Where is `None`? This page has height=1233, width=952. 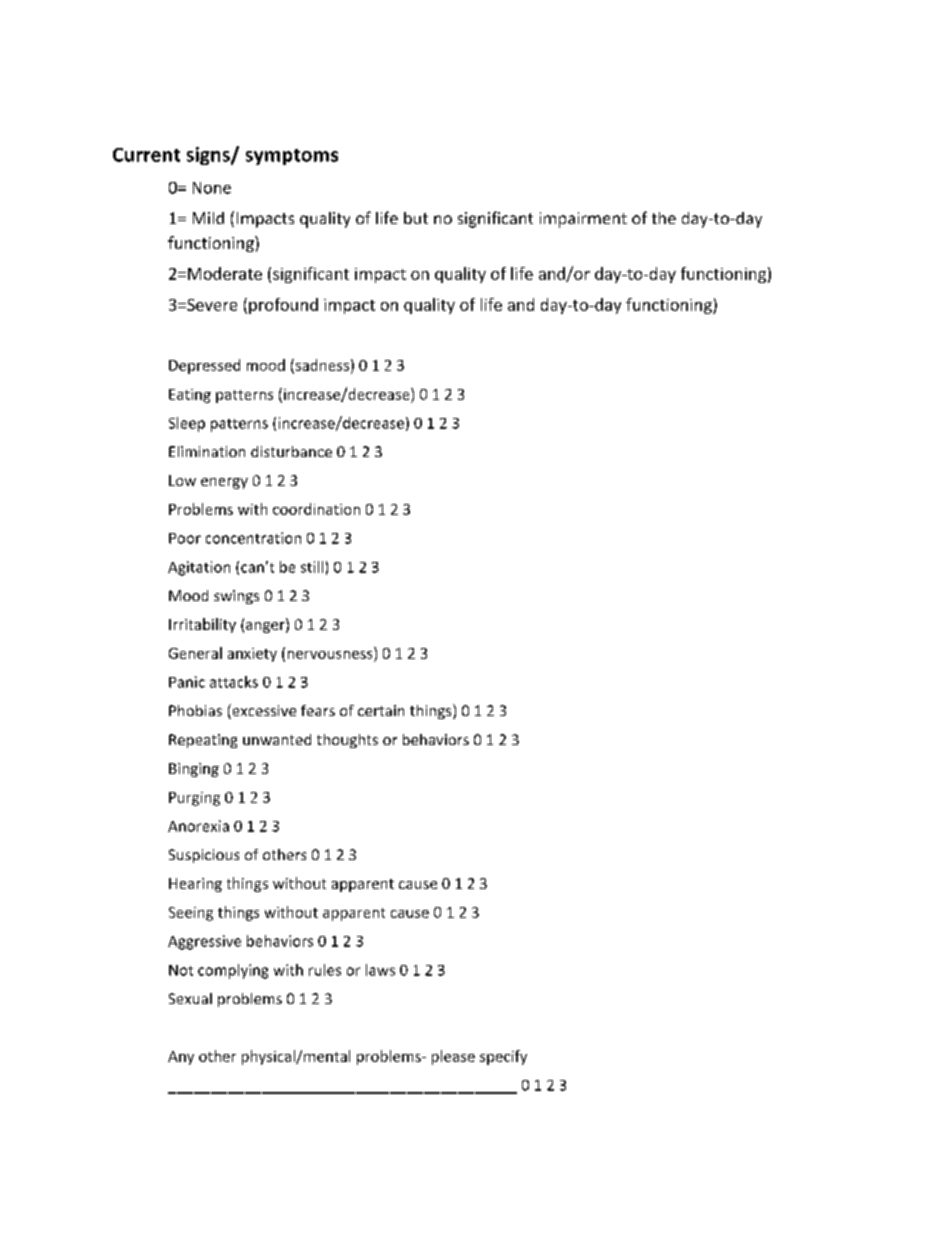 None is located at coordinates (212, 188).
